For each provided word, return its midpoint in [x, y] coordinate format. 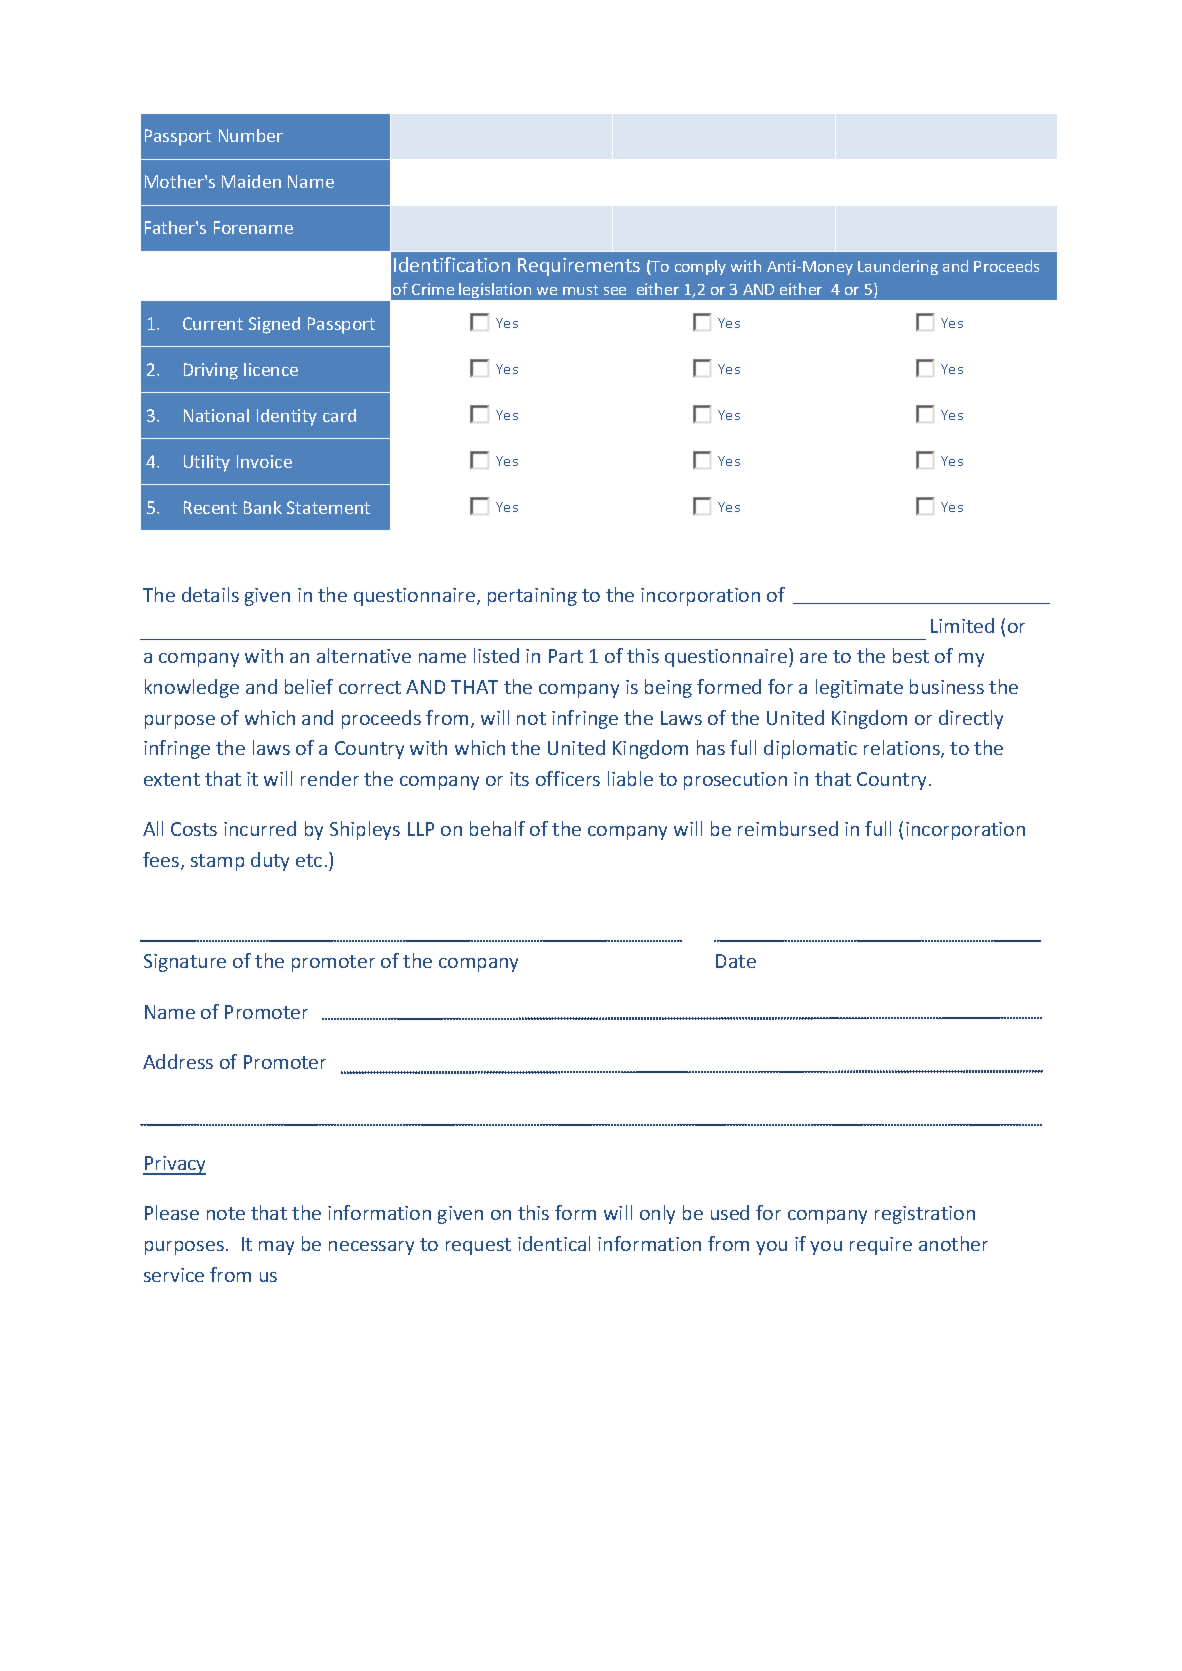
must [580, 290]
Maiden [251, 181]
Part [566, 656]
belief [309, 686]
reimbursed [788, 828]
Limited [962, 625]
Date [736, 961]
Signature [185, 963]
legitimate [859, 688]
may [276, 1248]
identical [554, 1243]
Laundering [898, 267]
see [615, 291]
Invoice [264, 461]
